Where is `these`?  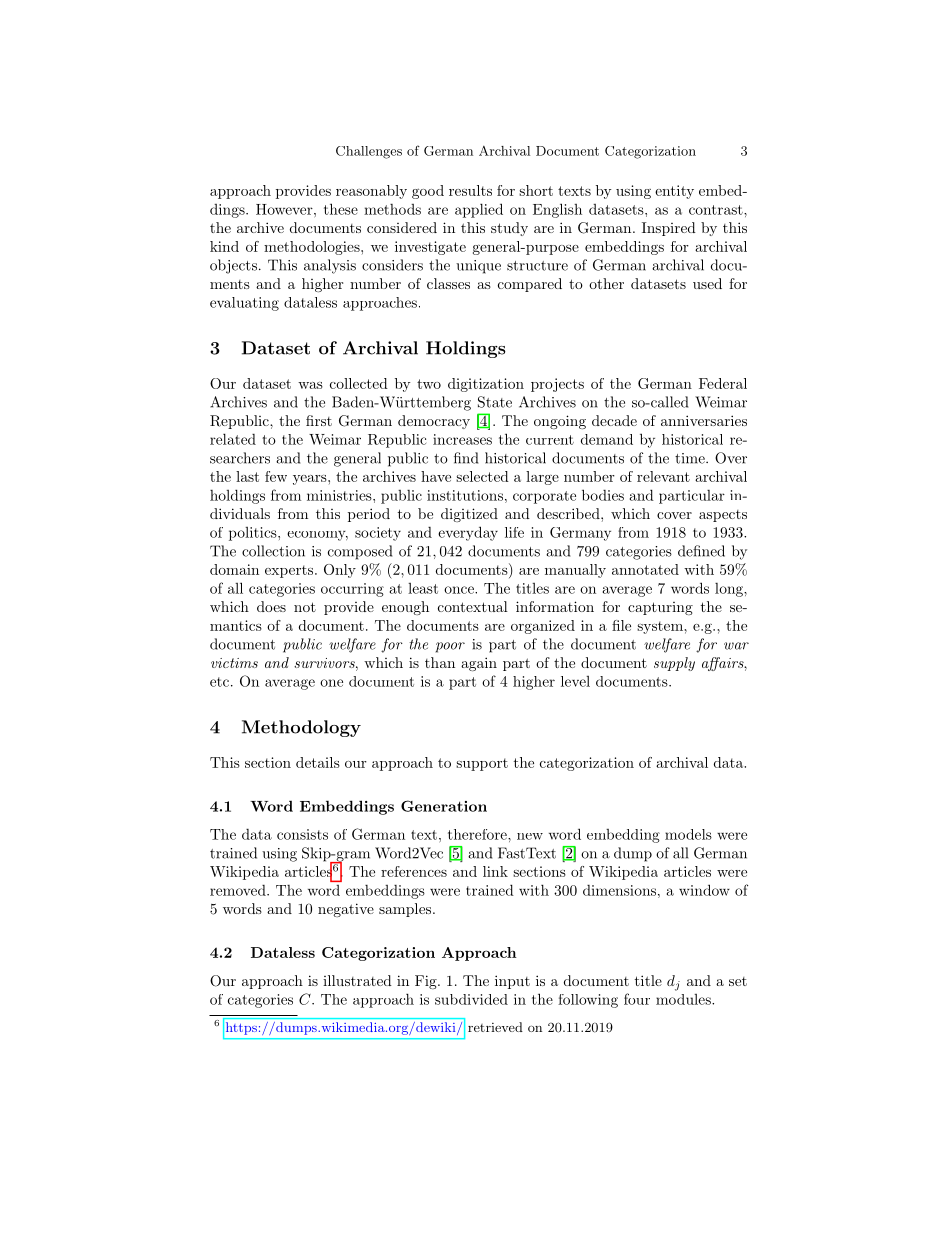
these is located at coordinates (341, 209).
